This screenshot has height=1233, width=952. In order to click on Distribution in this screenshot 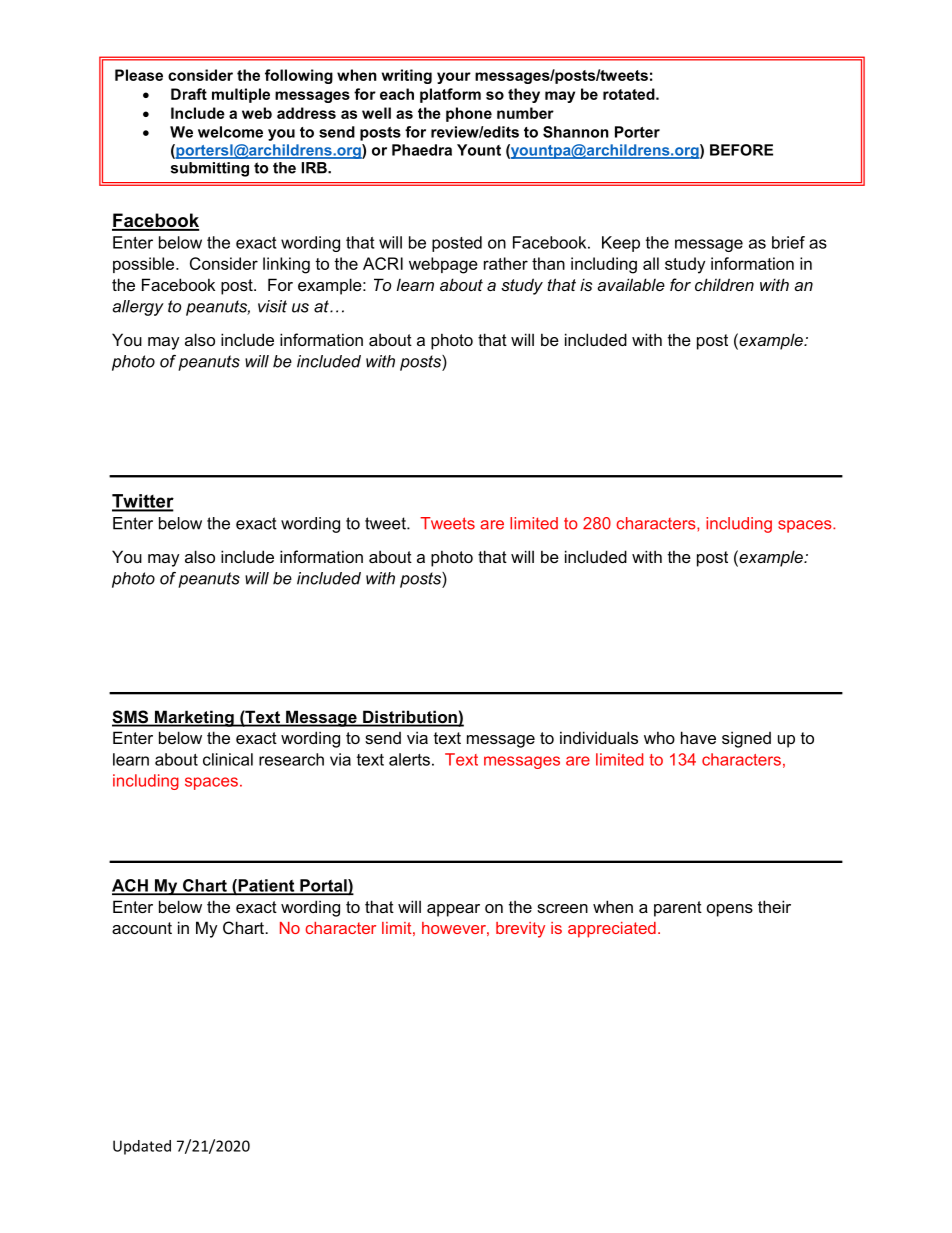, I will do `click(410, 718)`.
